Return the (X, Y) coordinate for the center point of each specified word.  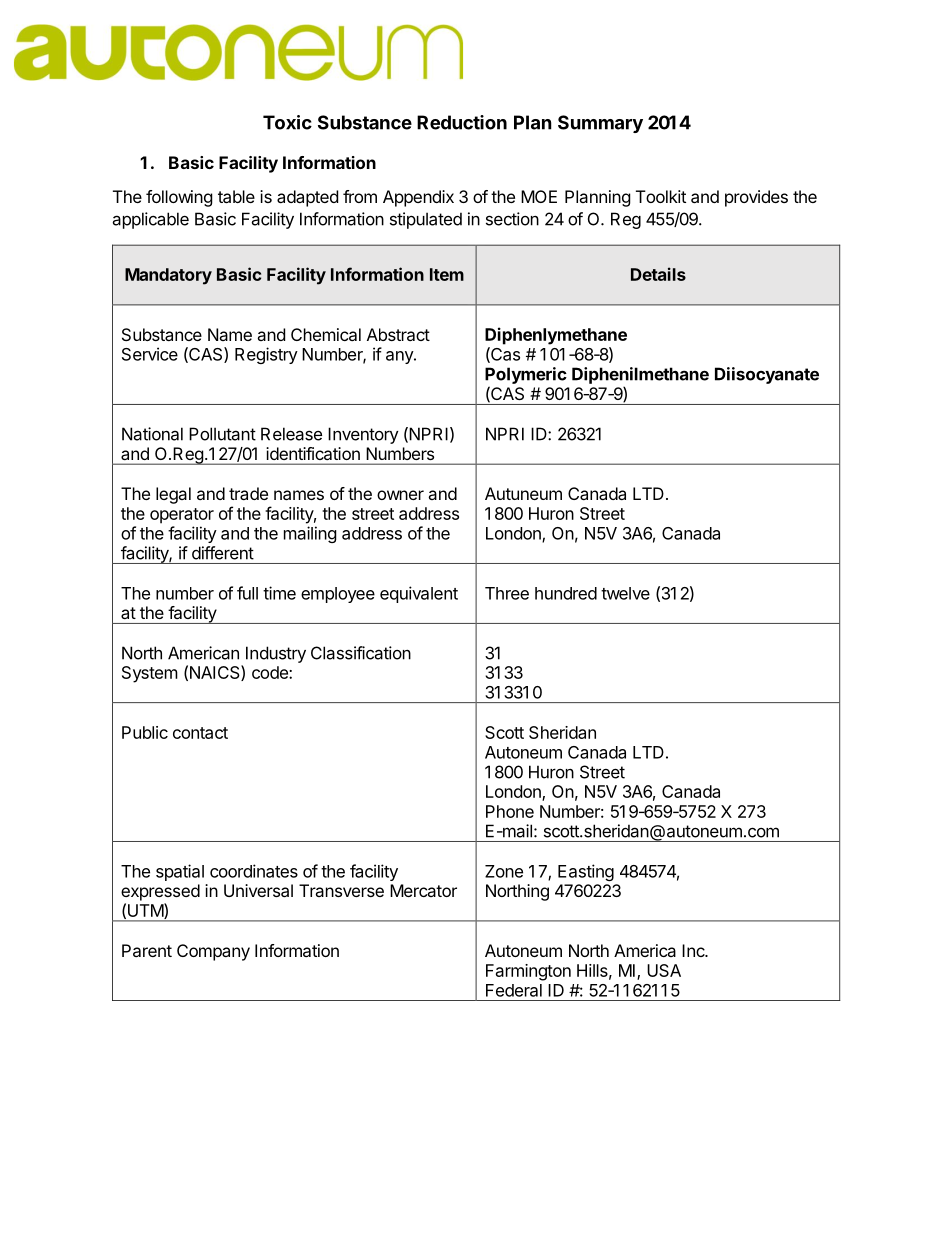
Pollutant (222, 434)
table (236, 196)
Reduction (462, 122)
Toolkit (661, 196)
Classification (361, 653)
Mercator (423, 890)
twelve (625, 593)
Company (213, 952)
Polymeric (526, 375)
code (271, 672)
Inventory (363, 435)
